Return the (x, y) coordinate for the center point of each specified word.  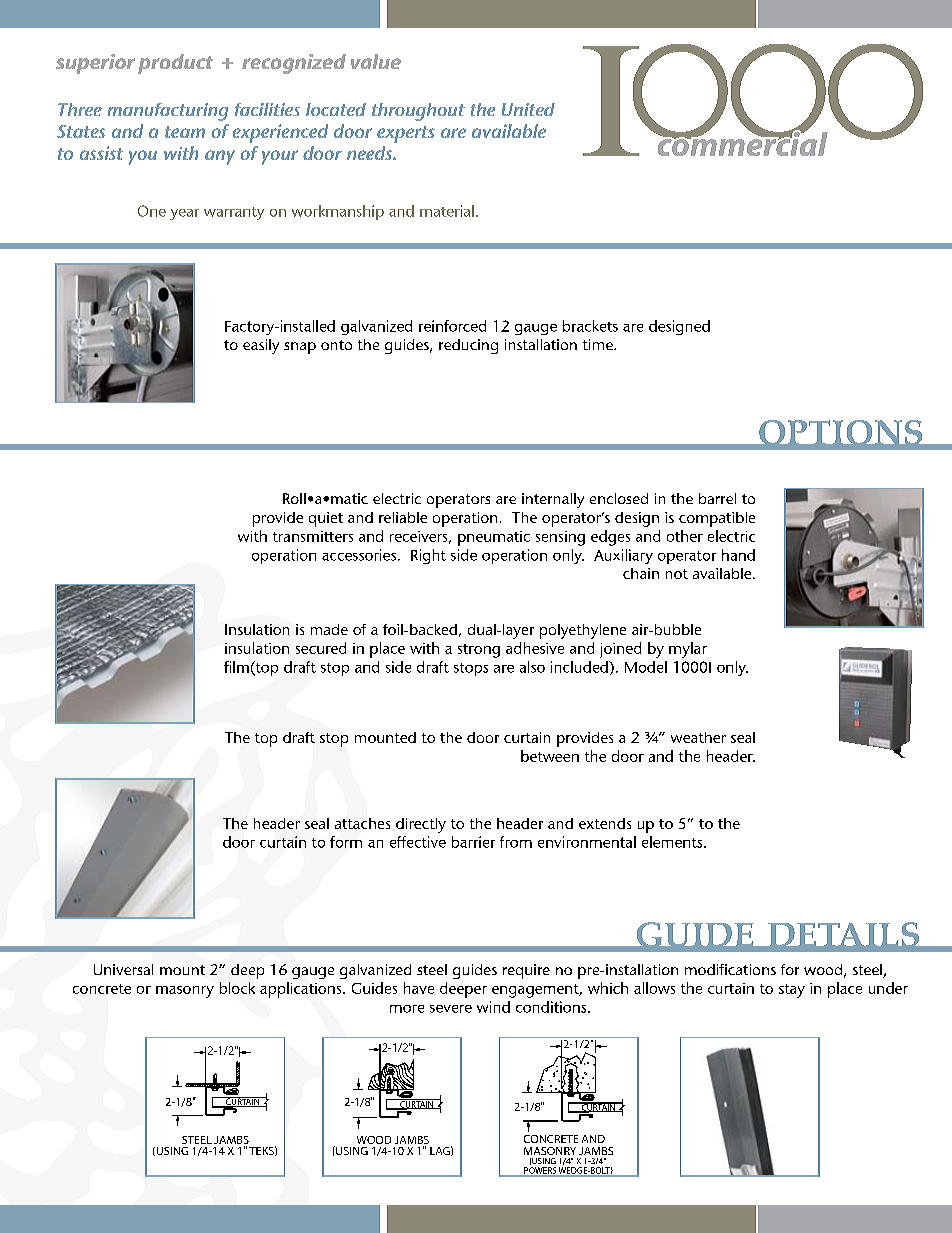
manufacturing (168, 112)
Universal (123, 969)
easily (261, 346)
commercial (741, 142)
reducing (468, 346)
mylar (688, 650)
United (528, 109)
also (532, 667)
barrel (717, 498)
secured (321, 648)
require (526, 971)
